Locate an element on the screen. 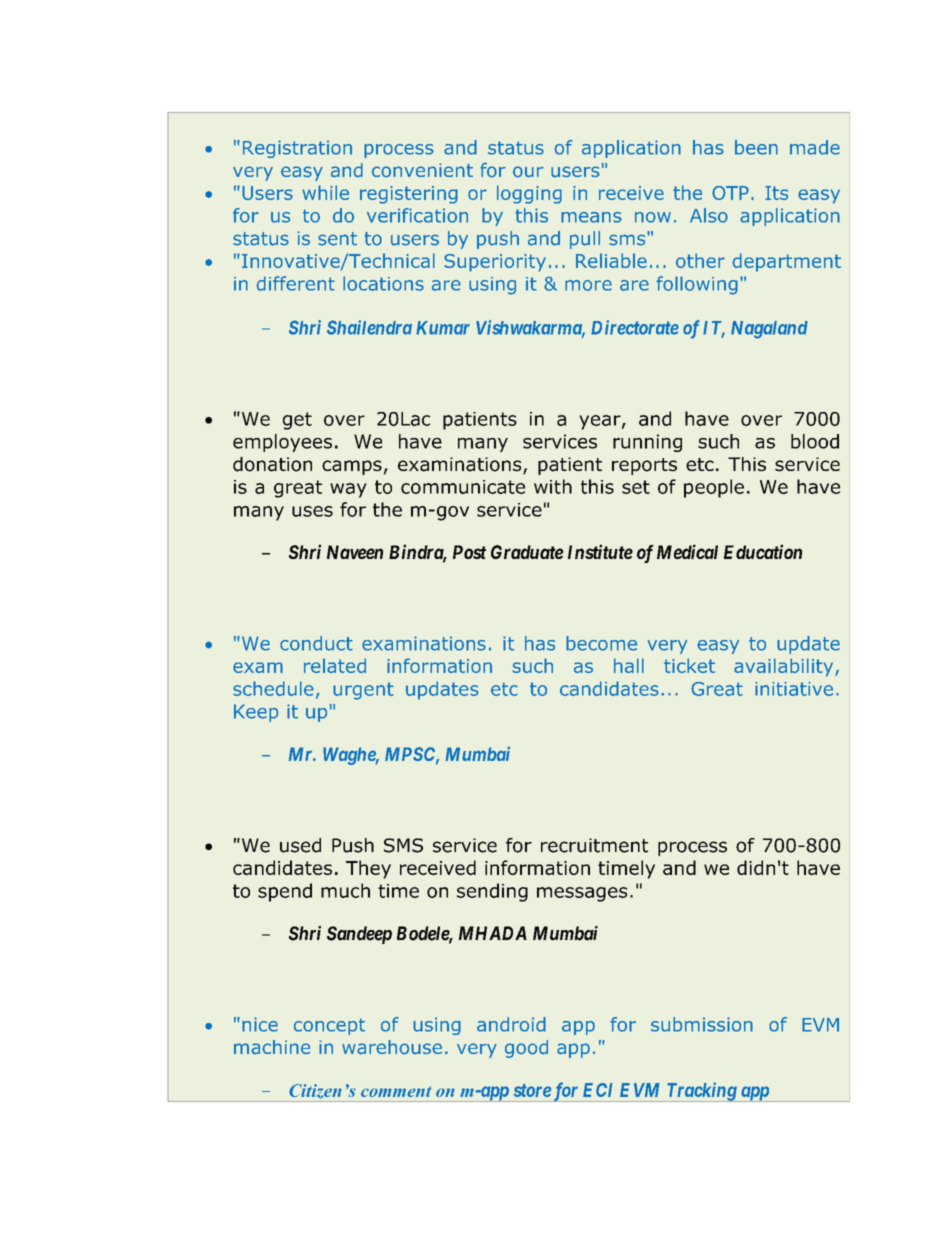 The image size is (952, 1233). become is located at coordinates (601, 643).
